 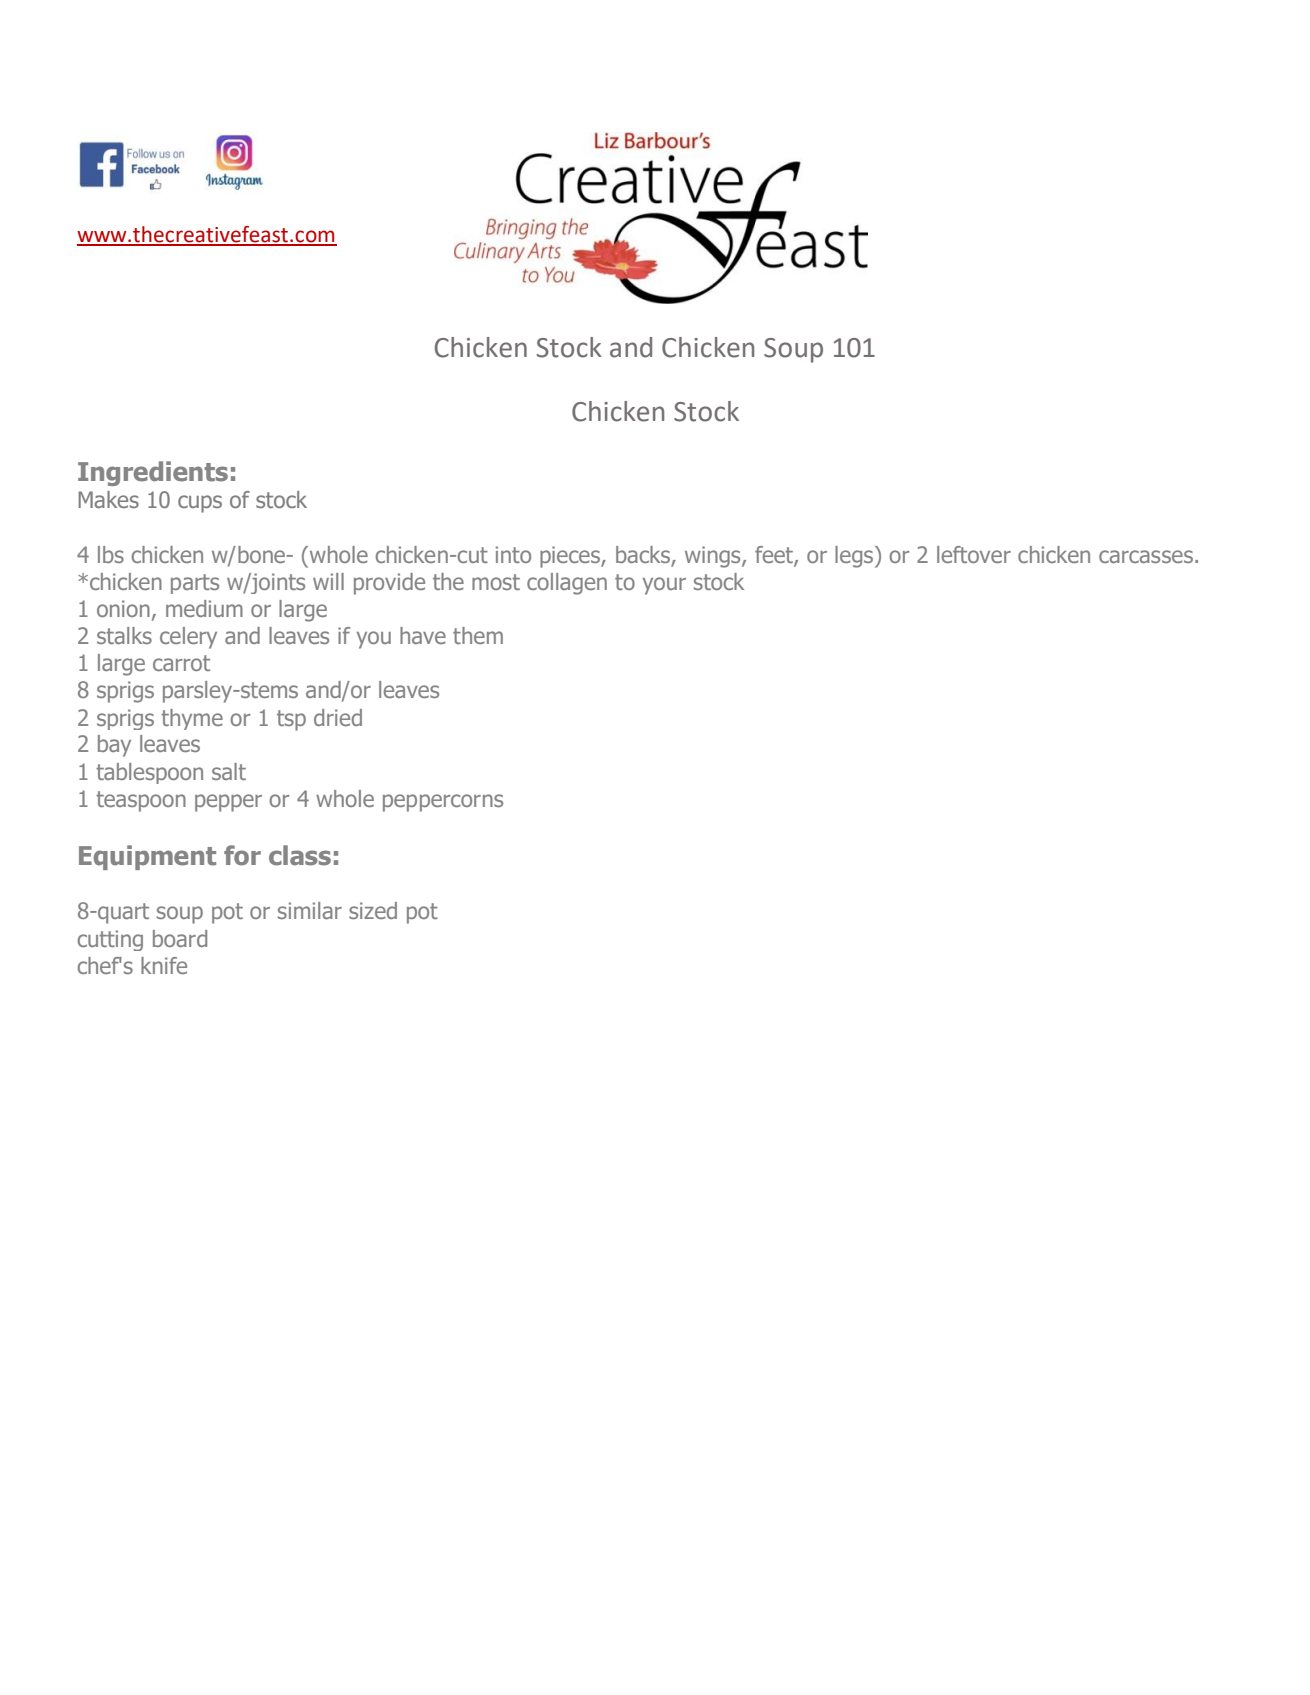 What do you see at coordinates (855, 557) in the page?
I see `legs` at bounding box center [855, 557].
